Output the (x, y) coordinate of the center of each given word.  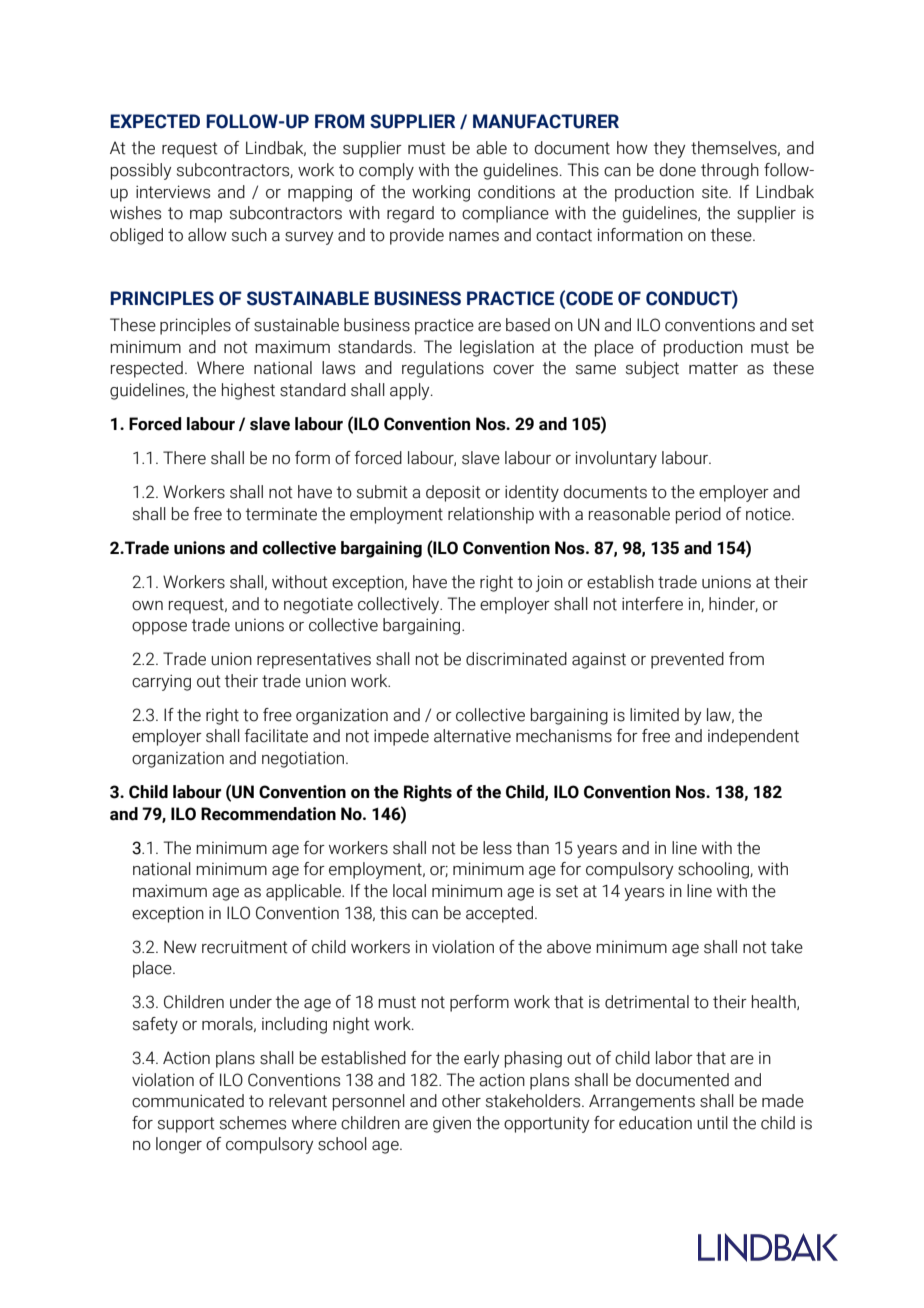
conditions (516, 192)
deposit (453, 493)
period (698, 515)
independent (753, 737)
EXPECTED (155, 121)
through (730, 171)
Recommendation (268, 814)
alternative (472, 736)
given (452, 1124)
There (184, 458)
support (186, 1125)
